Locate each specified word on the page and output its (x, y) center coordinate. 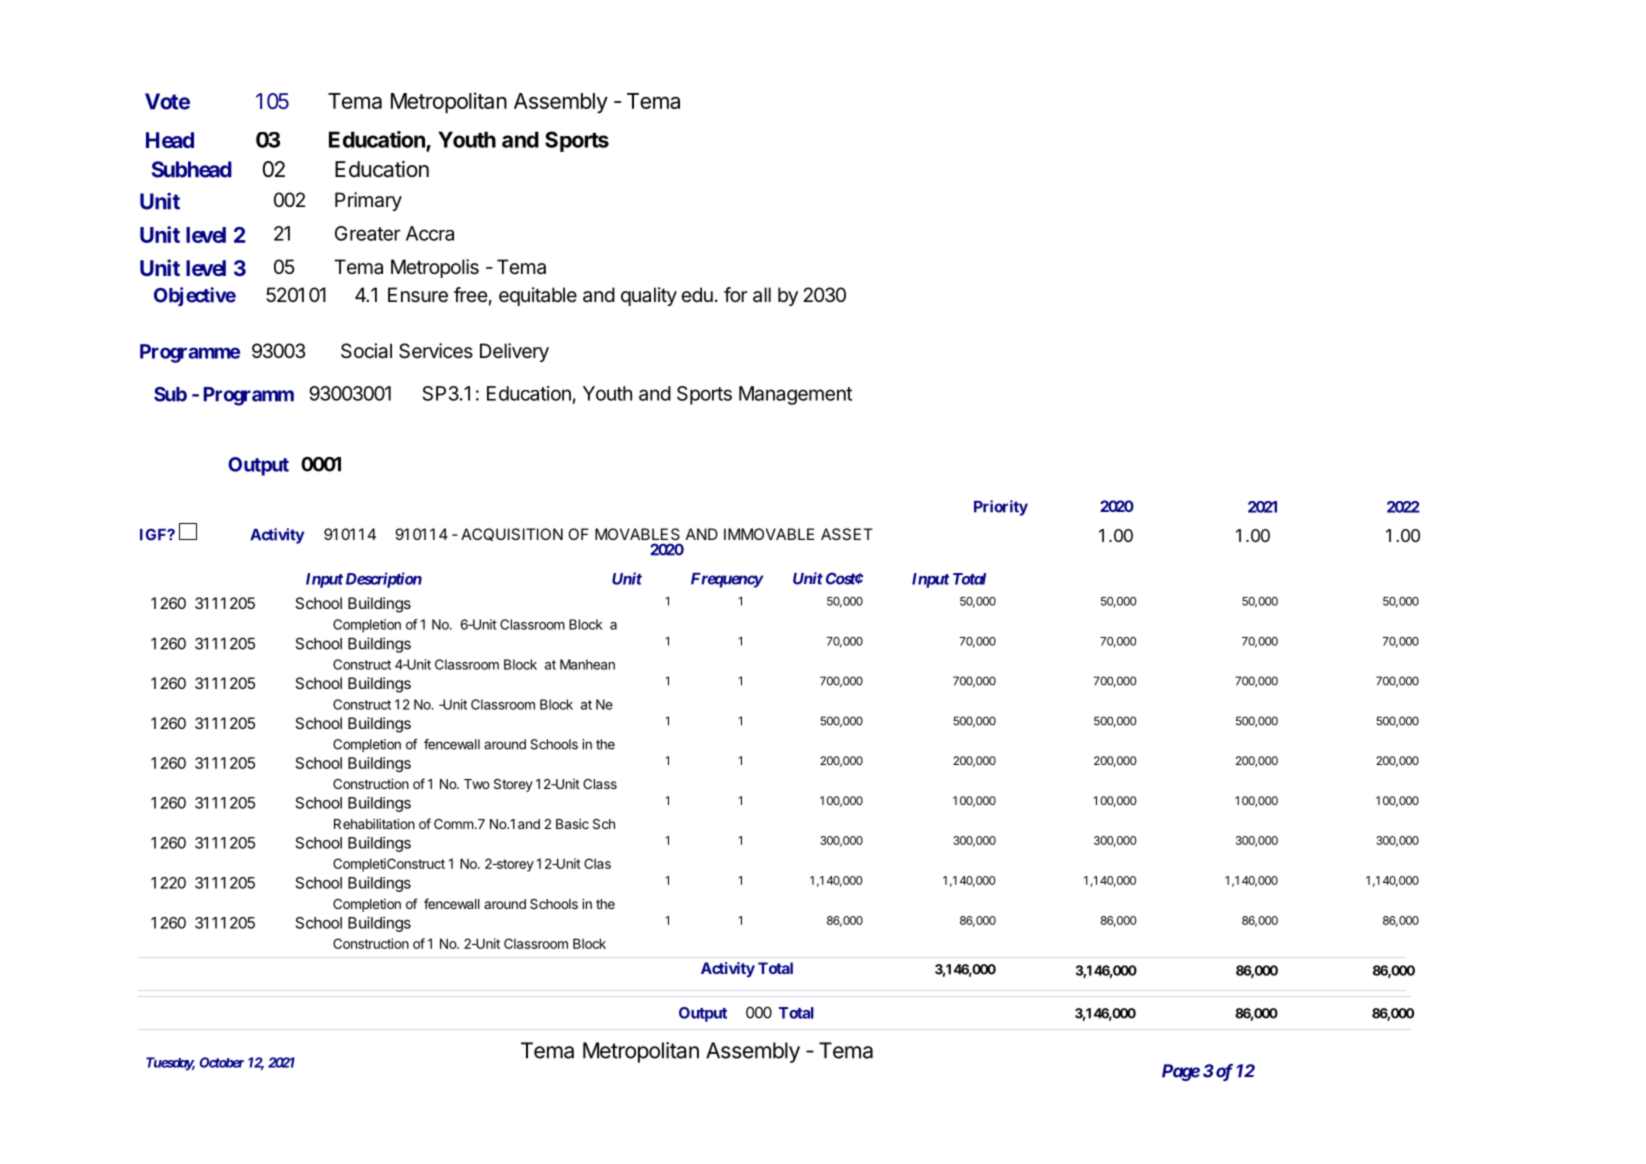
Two (477, 784)
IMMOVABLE (769, 534)
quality (649, 296)
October (222, 1062)
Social (366, 351)
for (735, 294)
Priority (1001, 508)
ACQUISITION (512, 534)
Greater (368, 233)
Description (384, 580)
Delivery (514, 352)
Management (795, 395)
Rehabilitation (374, 823)
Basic (572, 824)
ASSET (847, 534)
